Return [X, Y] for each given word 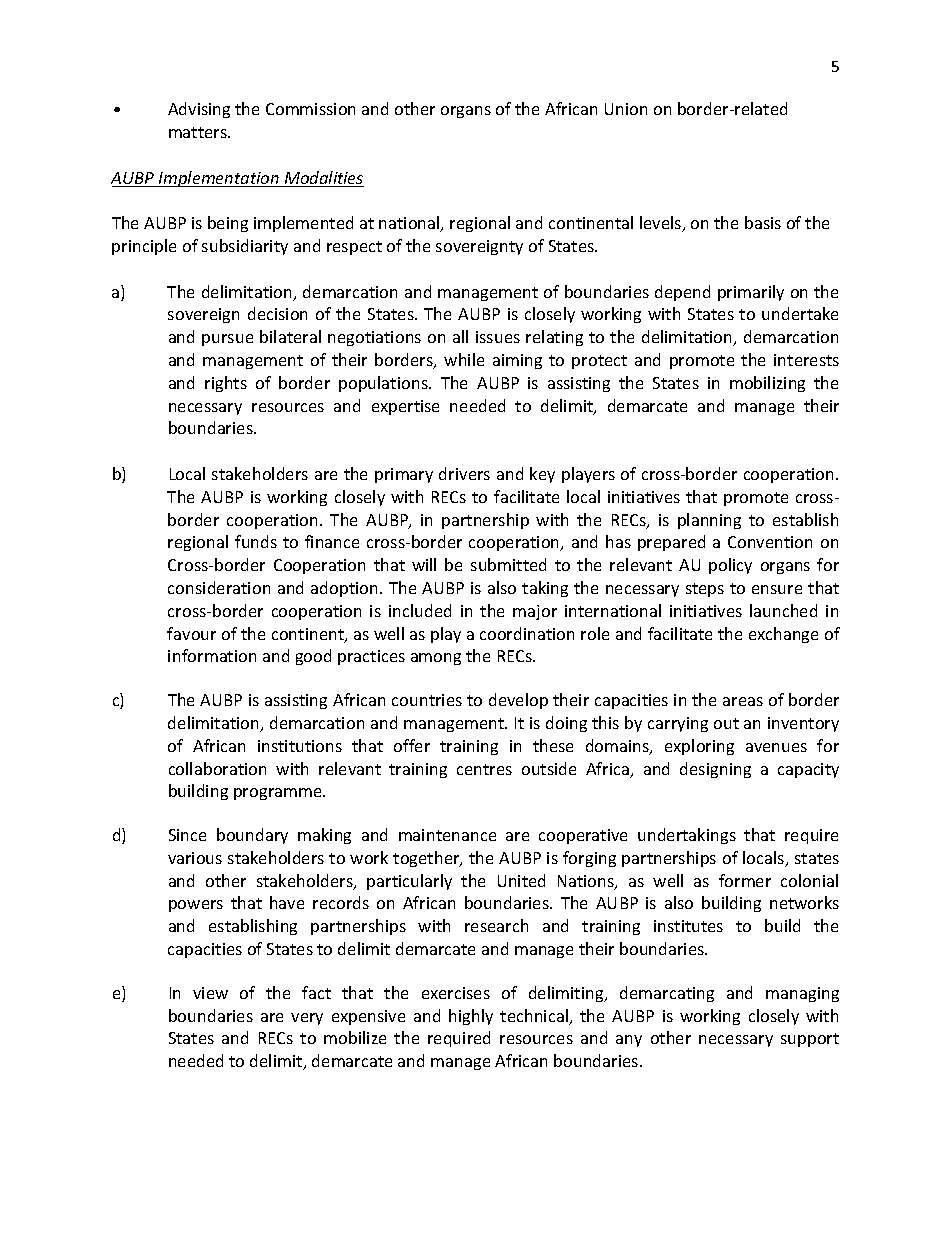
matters [199, 132]
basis [763, 222]
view [210, 993]
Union [626, 109]
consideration [219, 587]
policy [730, 566]
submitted [508, 564]
